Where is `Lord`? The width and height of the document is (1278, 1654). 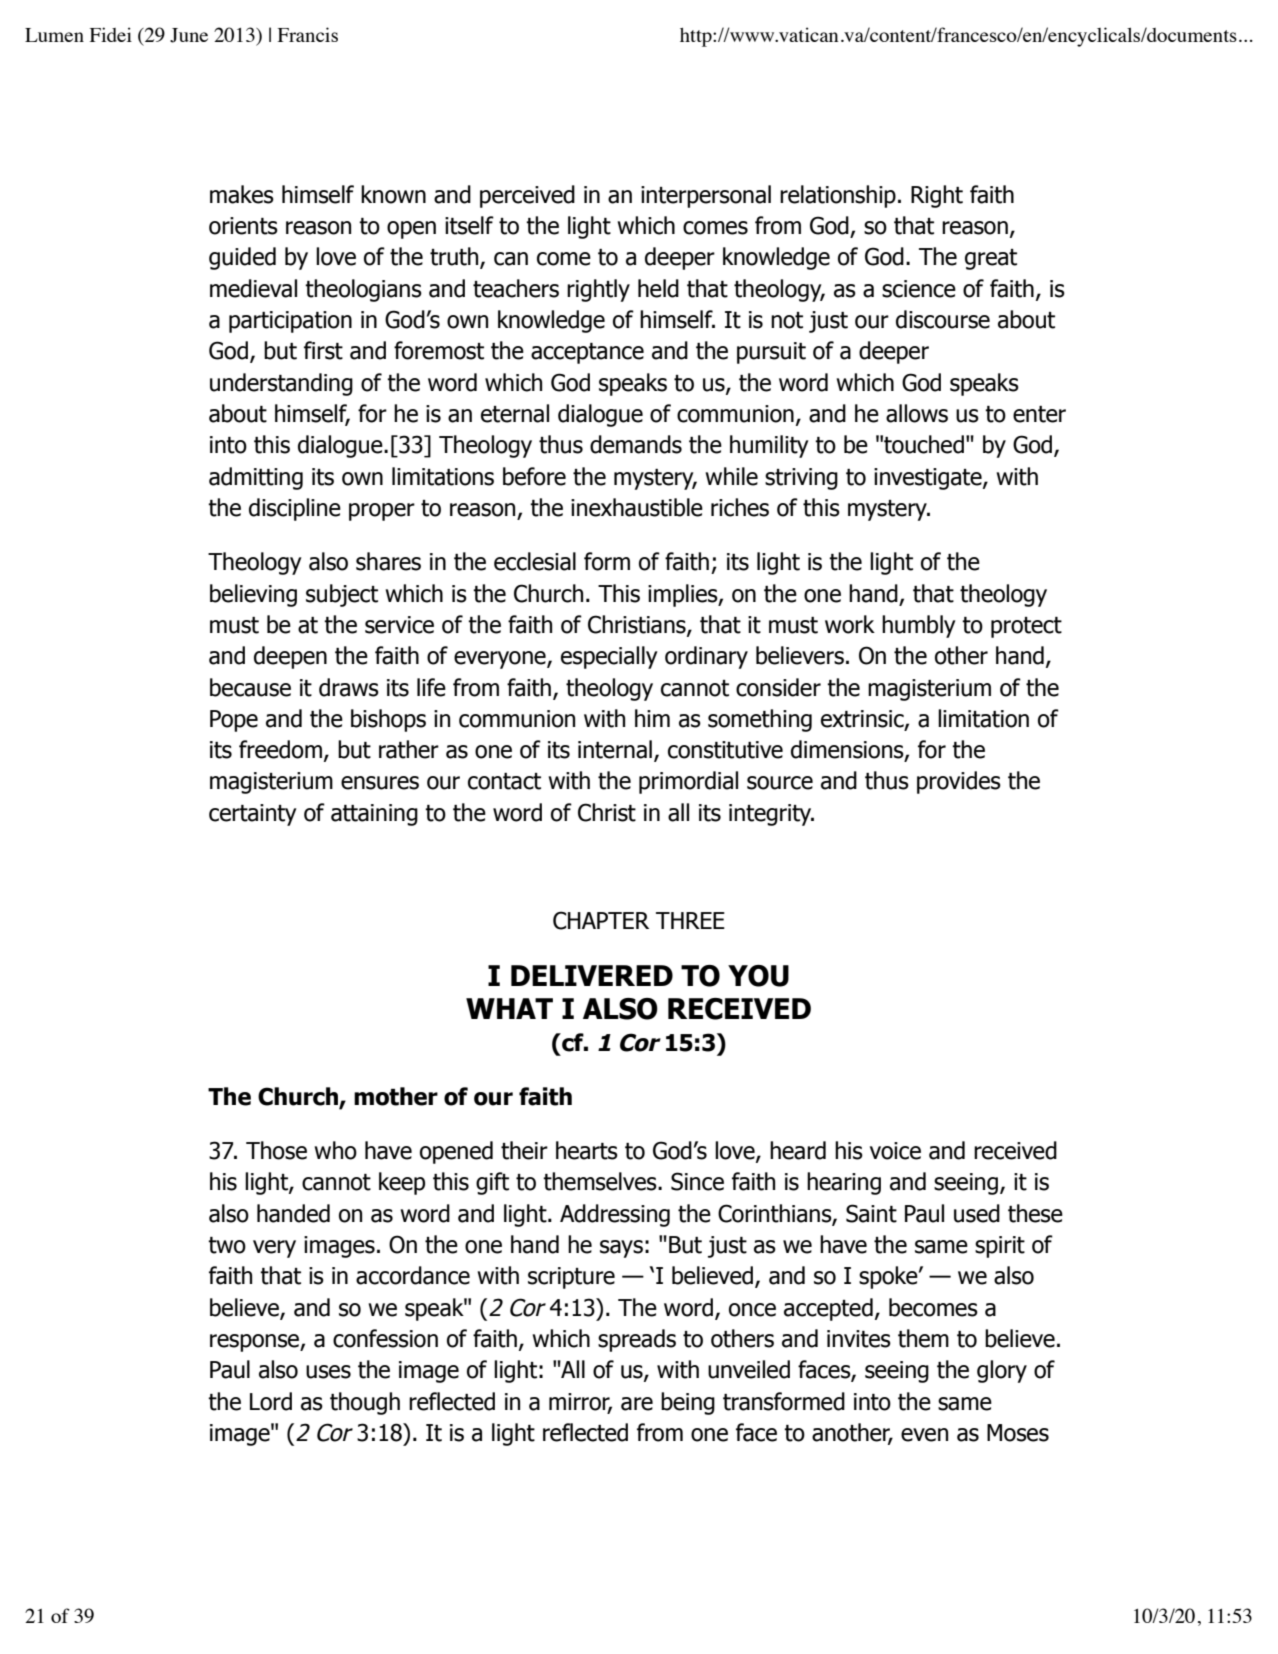 Lord is located at coordinates (271, 1401).
